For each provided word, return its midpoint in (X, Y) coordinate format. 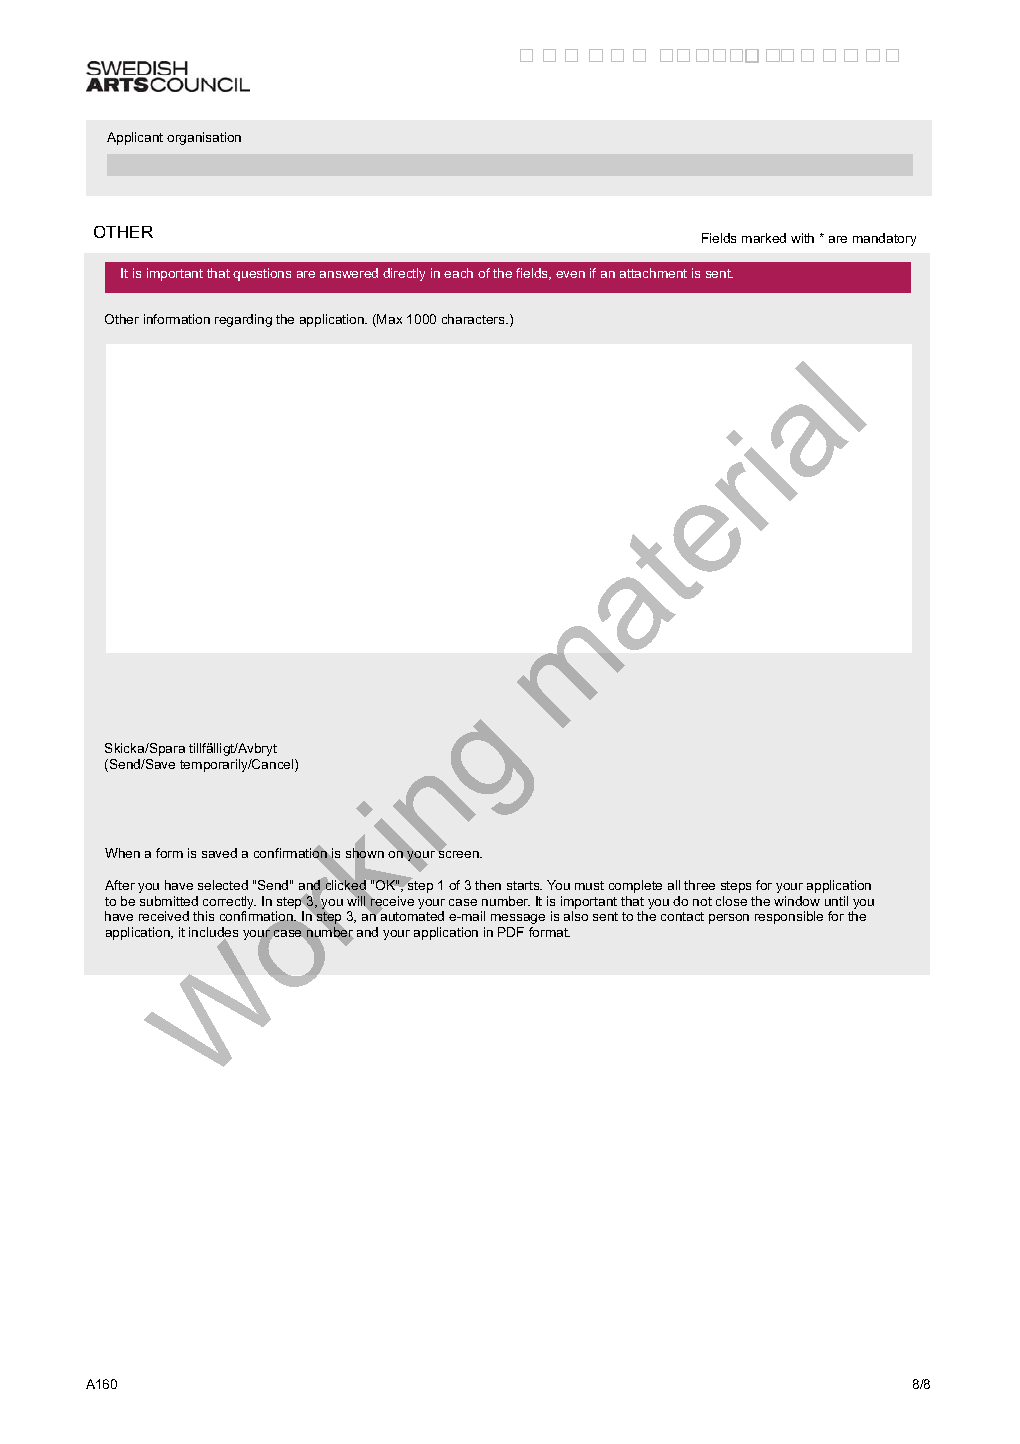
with (802, 238)
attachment (653, 273)
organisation (204, 138)
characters (474, 319)
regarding (243, 320)
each (458, 273)
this (203, 916)
